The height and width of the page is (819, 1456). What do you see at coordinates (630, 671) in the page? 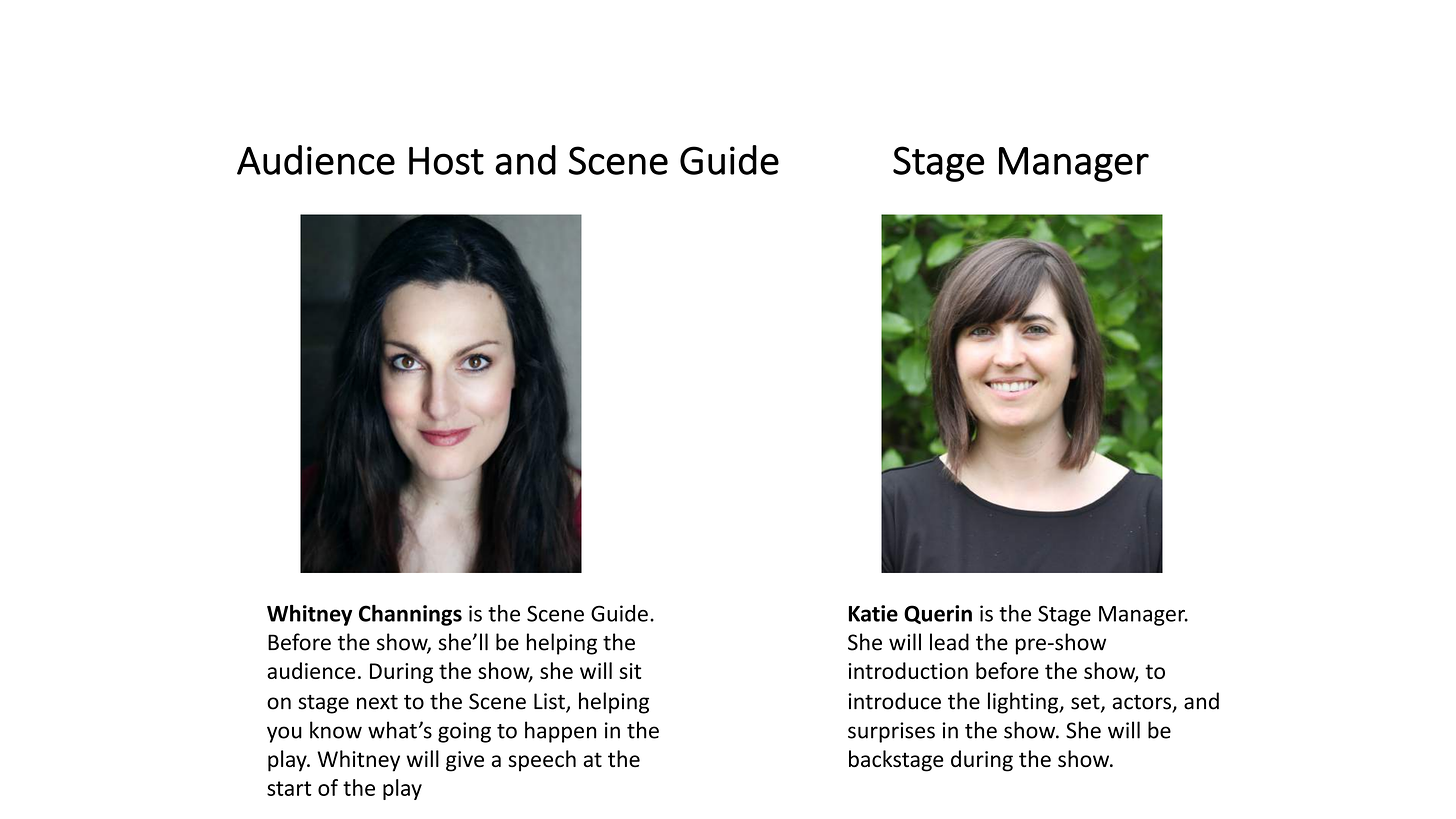
I see `sit` at bounding box center [630, 671].
